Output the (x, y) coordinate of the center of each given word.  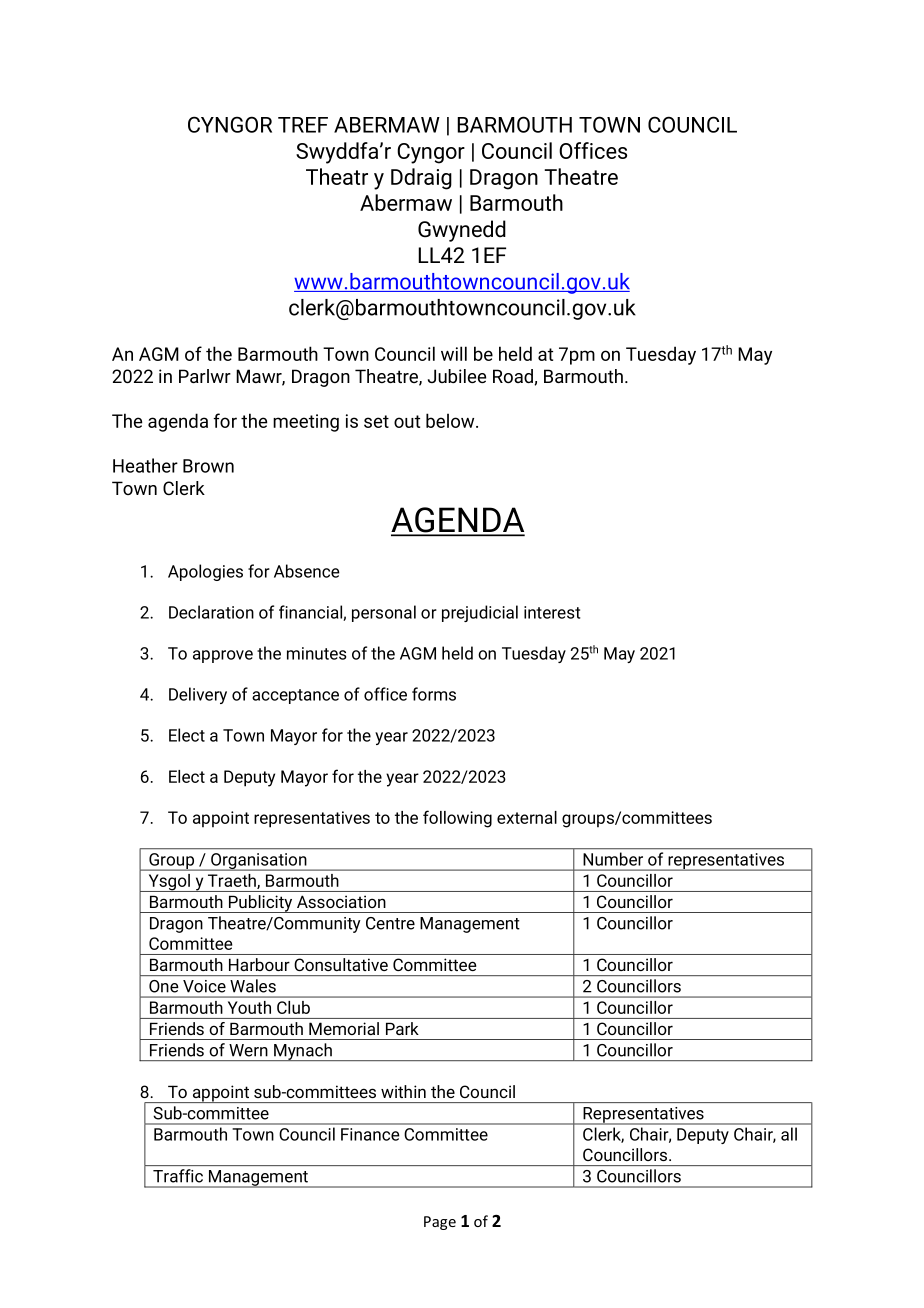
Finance (370, 1134)
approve (223, 656)
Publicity (260, 904)
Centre (390, 923)
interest (552, 612)
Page (440, 1223)
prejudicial (480, 613)
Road (514, 377)
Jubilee (457, 376)
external (527, 817)
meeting (306, 423)
